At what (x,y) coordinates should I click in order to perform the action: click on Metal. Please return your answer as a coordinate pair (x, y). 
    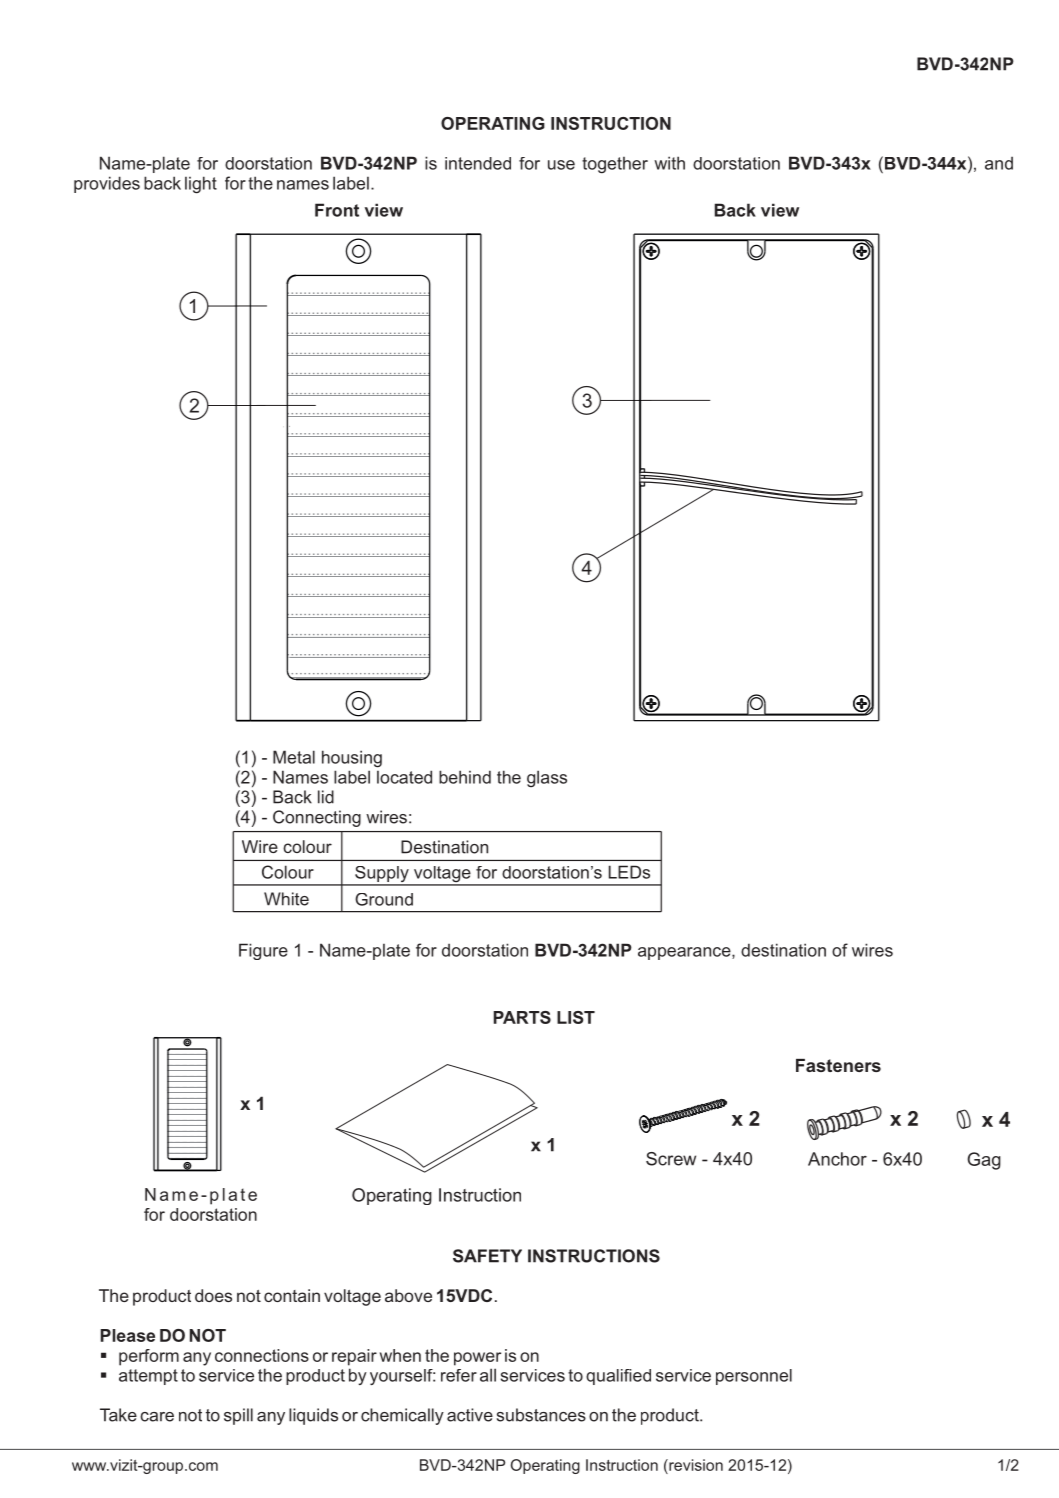
    Looking at the image, I should click on (294, 757).
